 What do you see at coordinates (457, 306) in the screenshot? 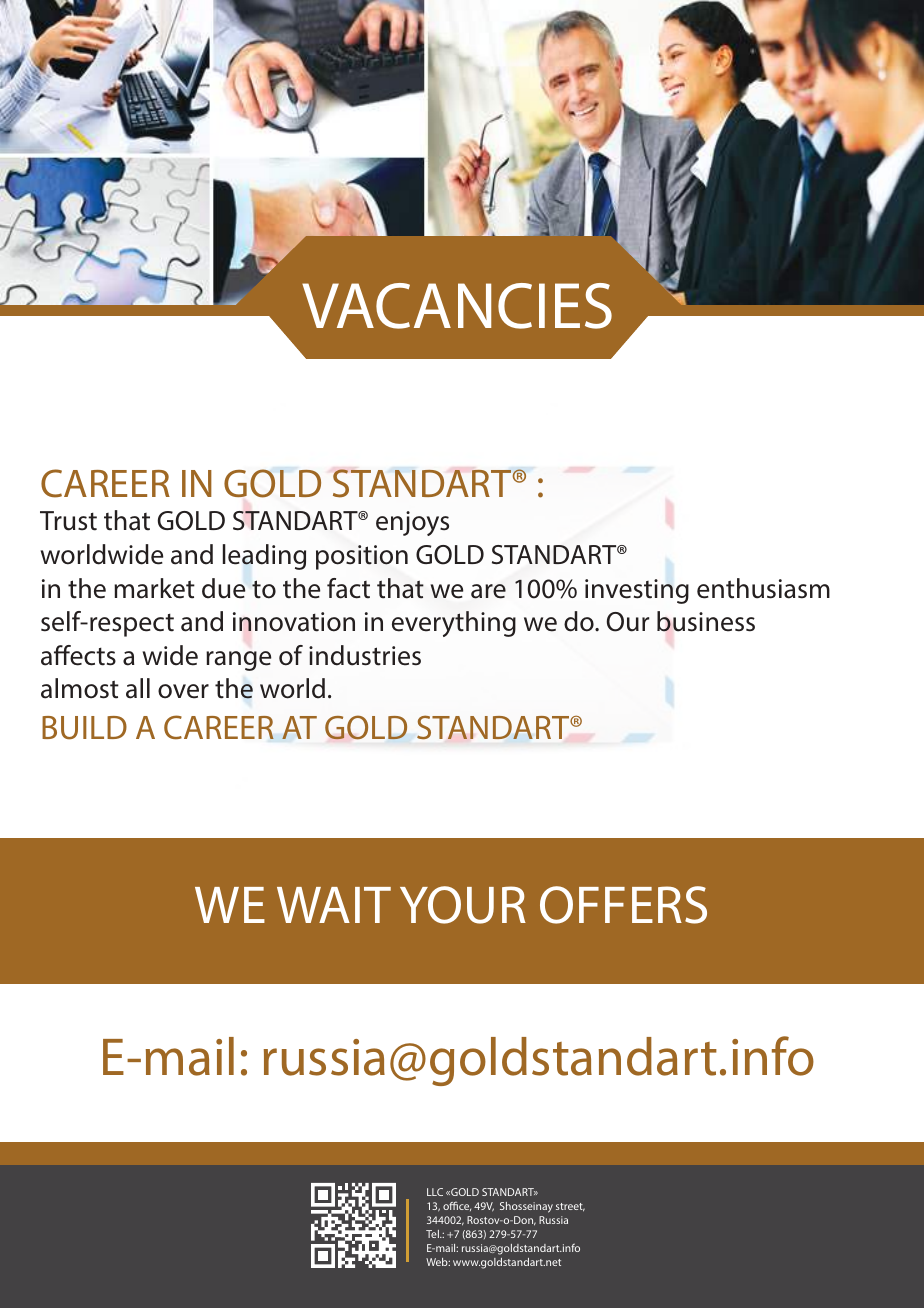
I see `VACANCIES` at bounding box center [457, 306].
